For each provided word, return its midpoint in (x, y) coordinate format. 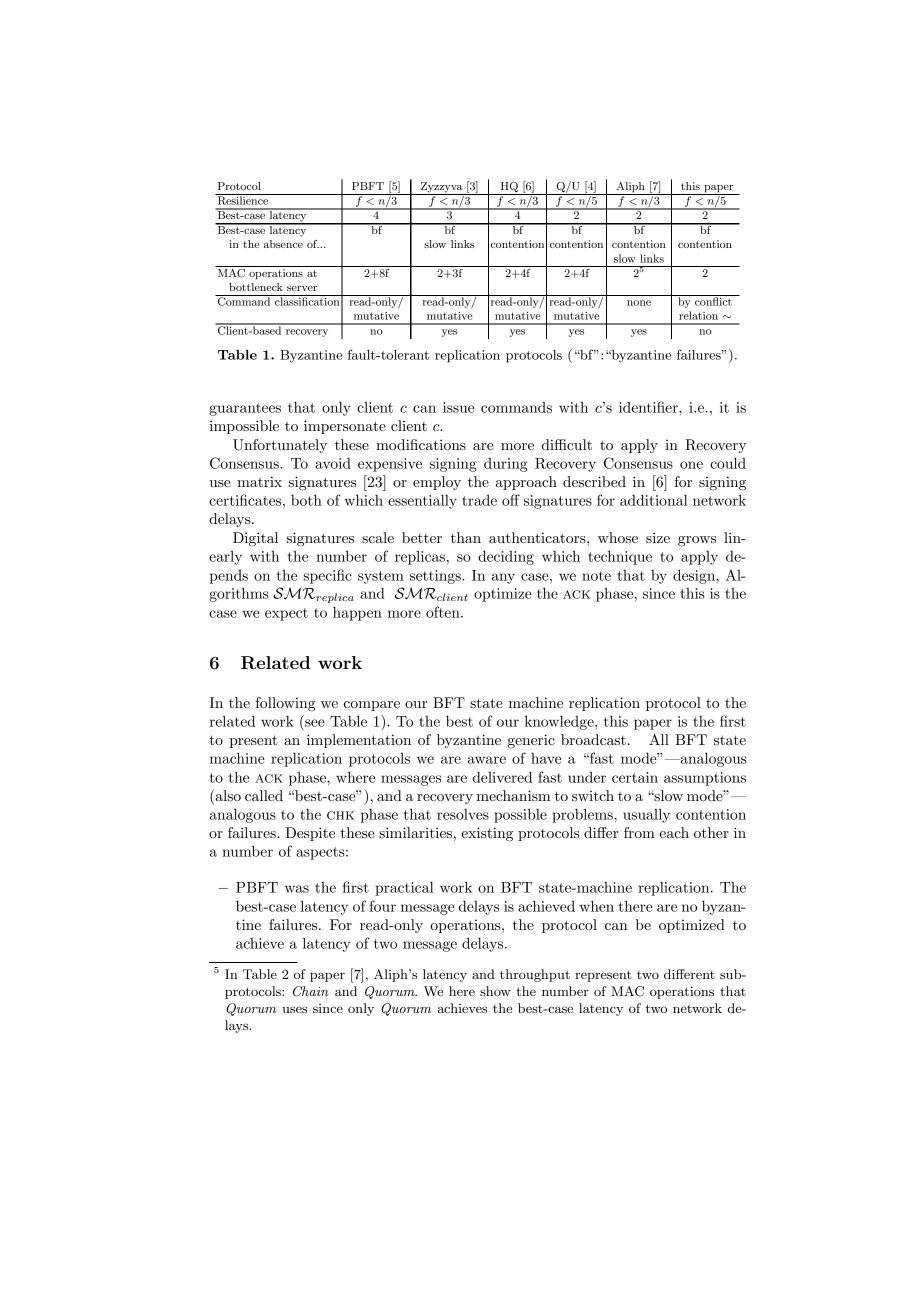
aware (487, 760)
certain (635, 777)
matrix (259, 481)
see (315, 723)
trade (479, 500)
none (639, 303)
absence (283, 244)
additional (654, 500)
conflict (713, 300)
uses (294, 1009)
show (495, 991)
